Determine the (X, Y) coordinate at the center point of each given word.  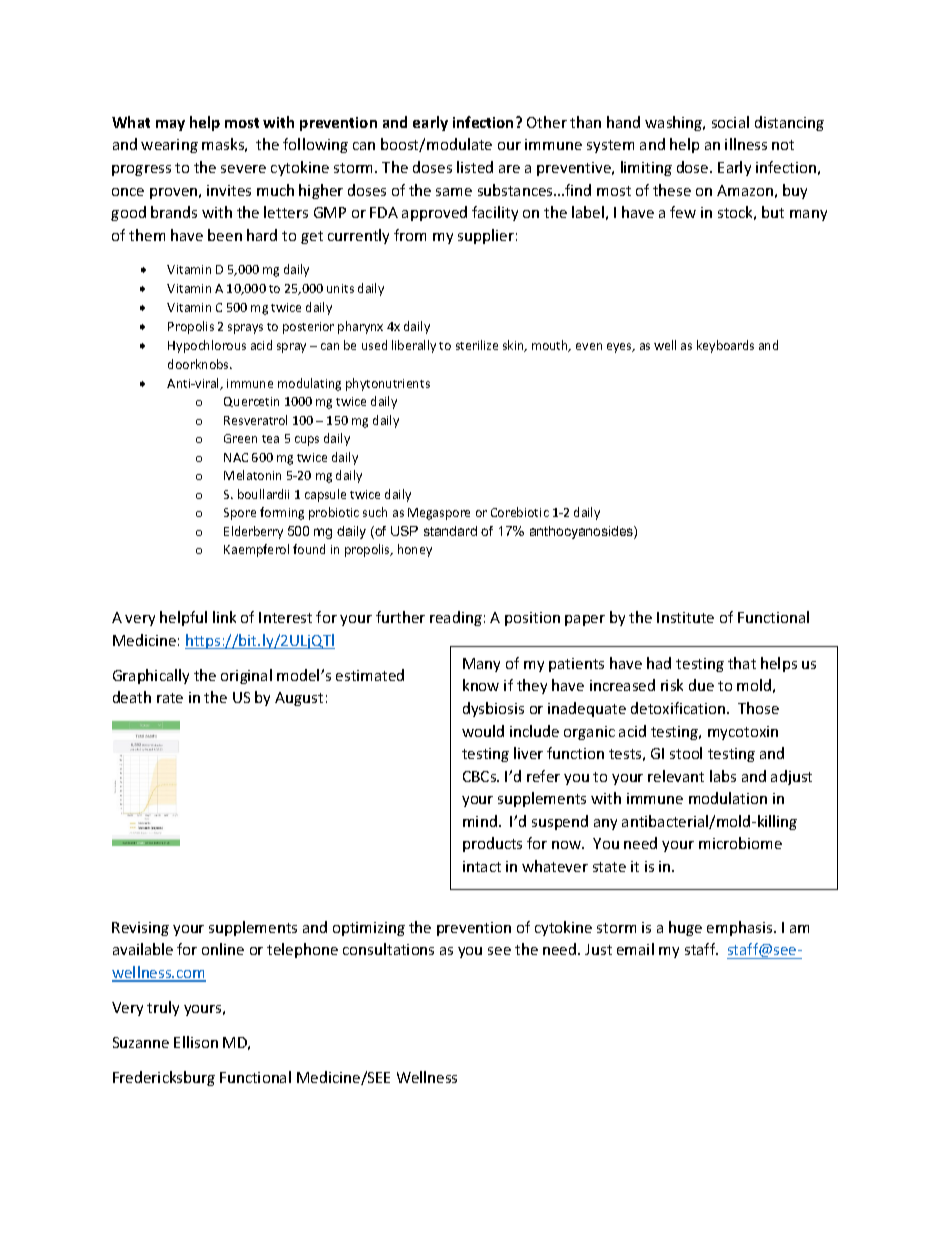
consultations (388, 949)
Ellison (196, 1042)
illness (746, 144)
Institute (685, 617)
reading (456, 618)
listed (475, 167)
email (635, 949)
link (224, 617)
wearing (169, 146)
